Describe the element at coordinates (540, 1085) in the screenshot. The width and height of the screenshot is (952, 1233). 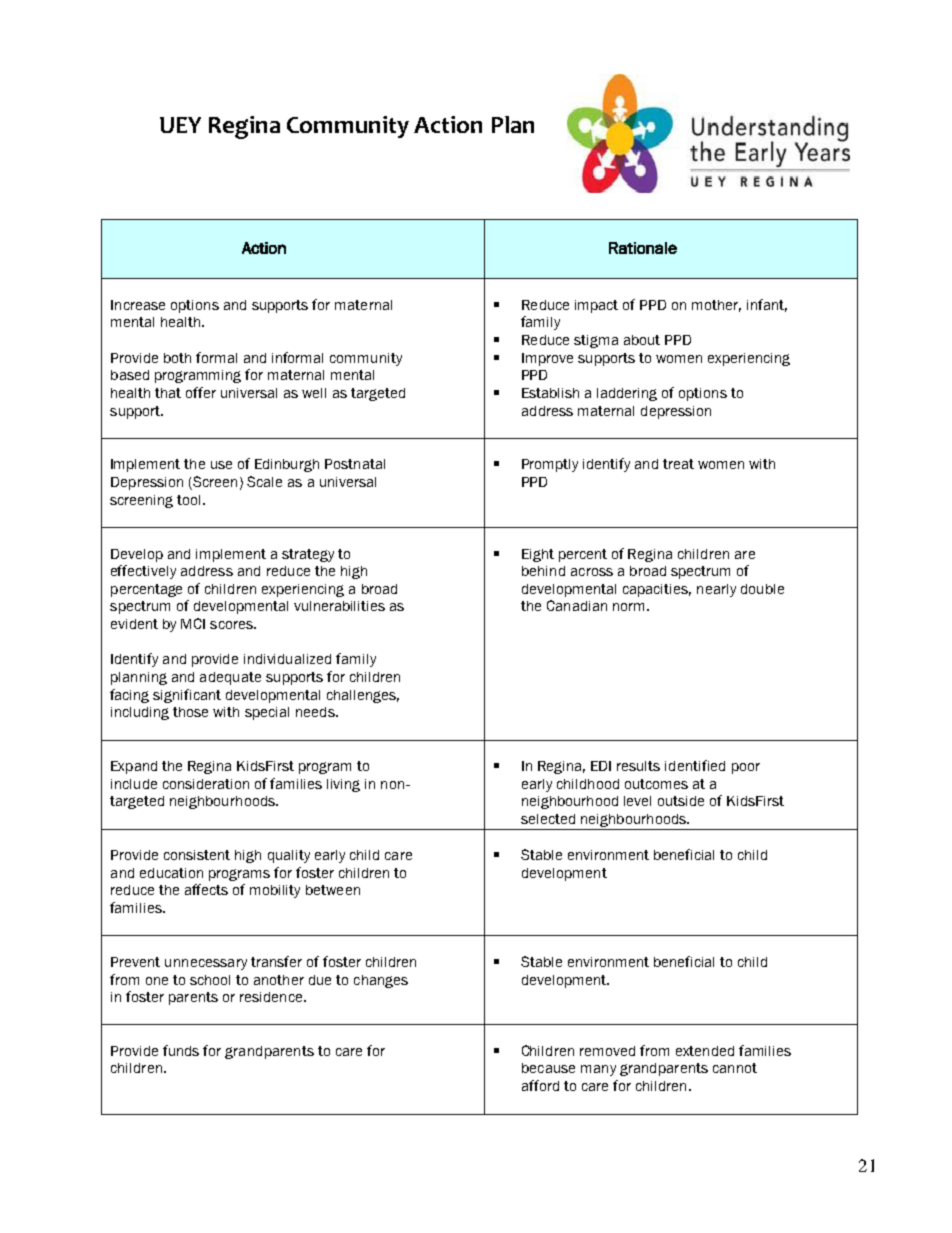
I see `afford` at that location.
